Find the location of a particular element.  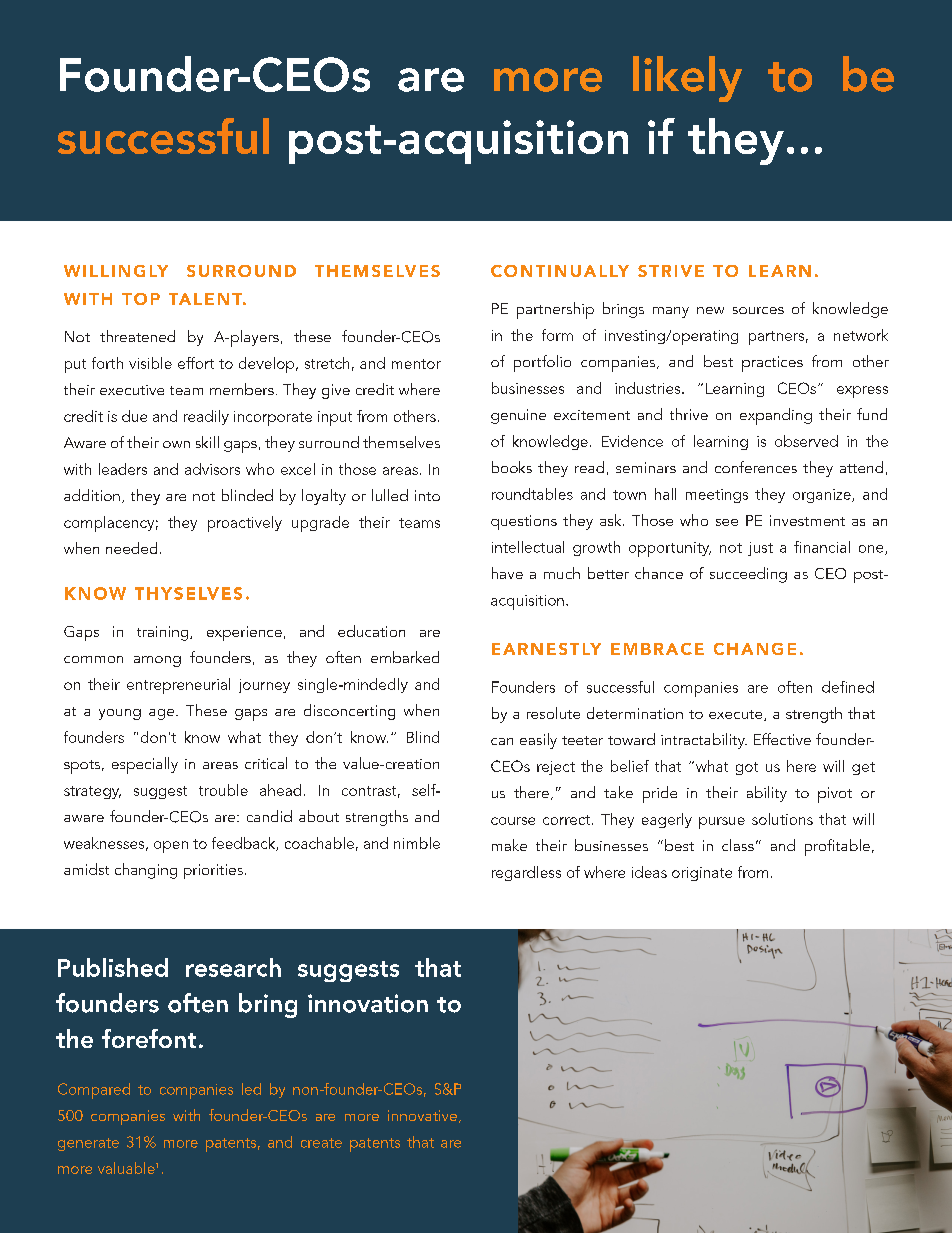

originate is located at coordinates (702, 874).
